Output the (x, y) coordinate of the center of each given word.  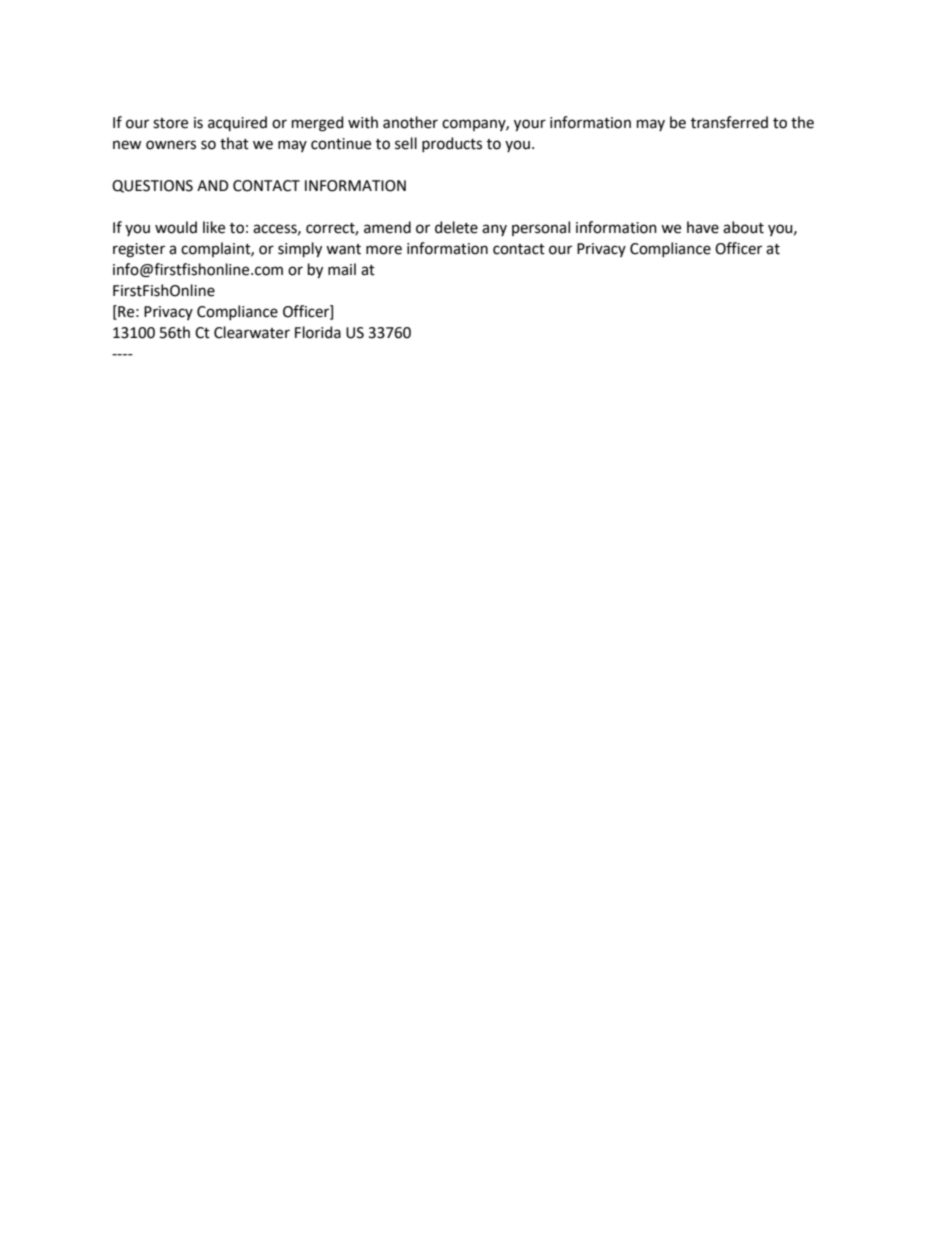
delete (456, 227)
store (170, 123)
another (410, 122)
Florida (318, 332)
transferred (729, 122)
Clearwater (252, 332)
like (214, 227)
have (703, 227)
